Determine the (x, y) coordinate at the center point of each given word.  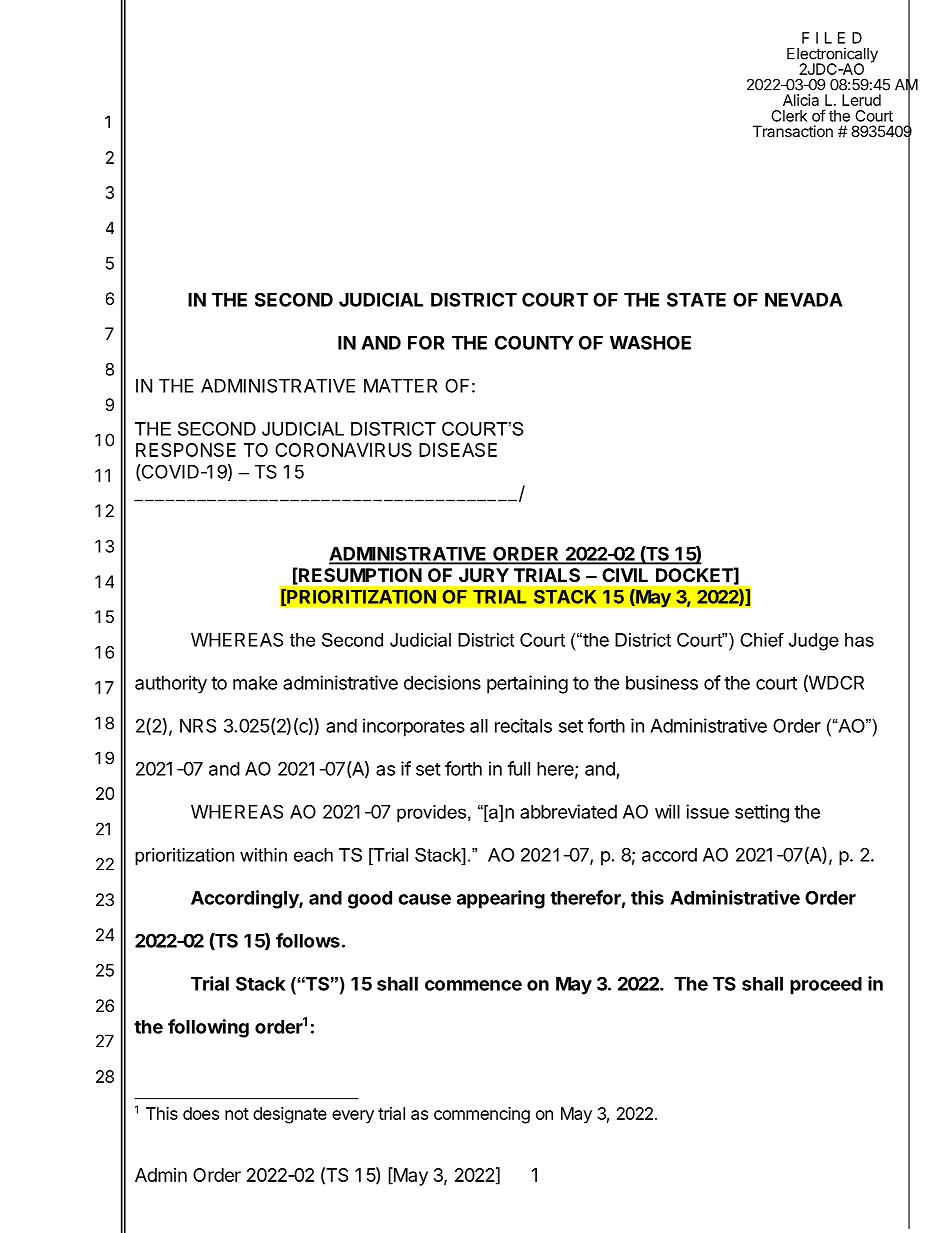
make (255, 683)
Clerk (789, 116)
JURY (484, 575)
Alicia (801, 100)
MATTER (400, 386)
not (237, 1114)
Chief (762, 640)
